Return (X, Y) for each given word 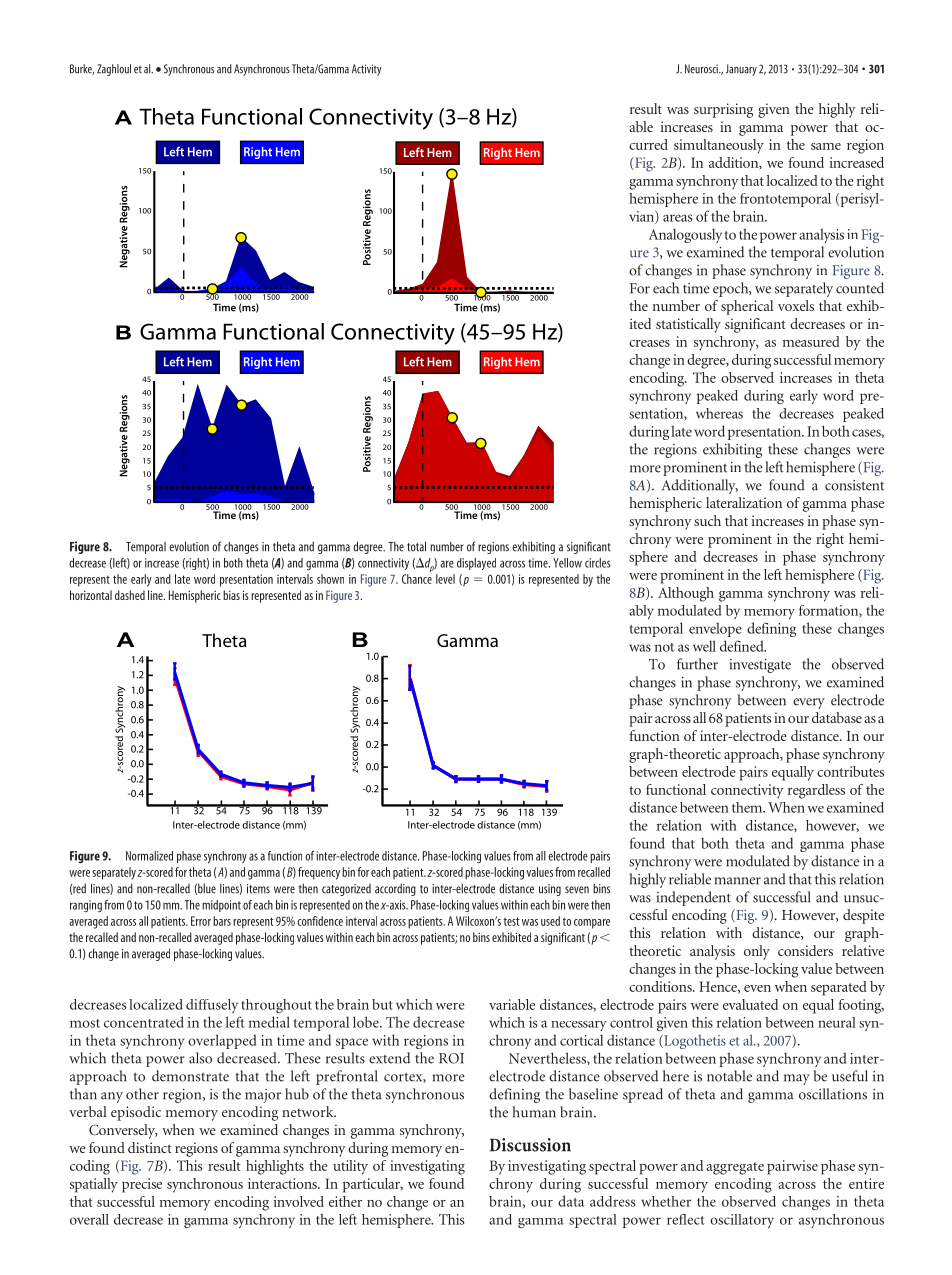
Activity (366, 70)
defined (743, 646)
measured (811, 341)
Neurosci (702, 69)
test (511, 921)
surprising (723, 110)
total (416, 546)
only (757, 952)
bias (231, 595)
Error (201, 921)
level (445, 579)
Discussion (530, 1145)
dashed (130, 595)
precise (142, 1185)
